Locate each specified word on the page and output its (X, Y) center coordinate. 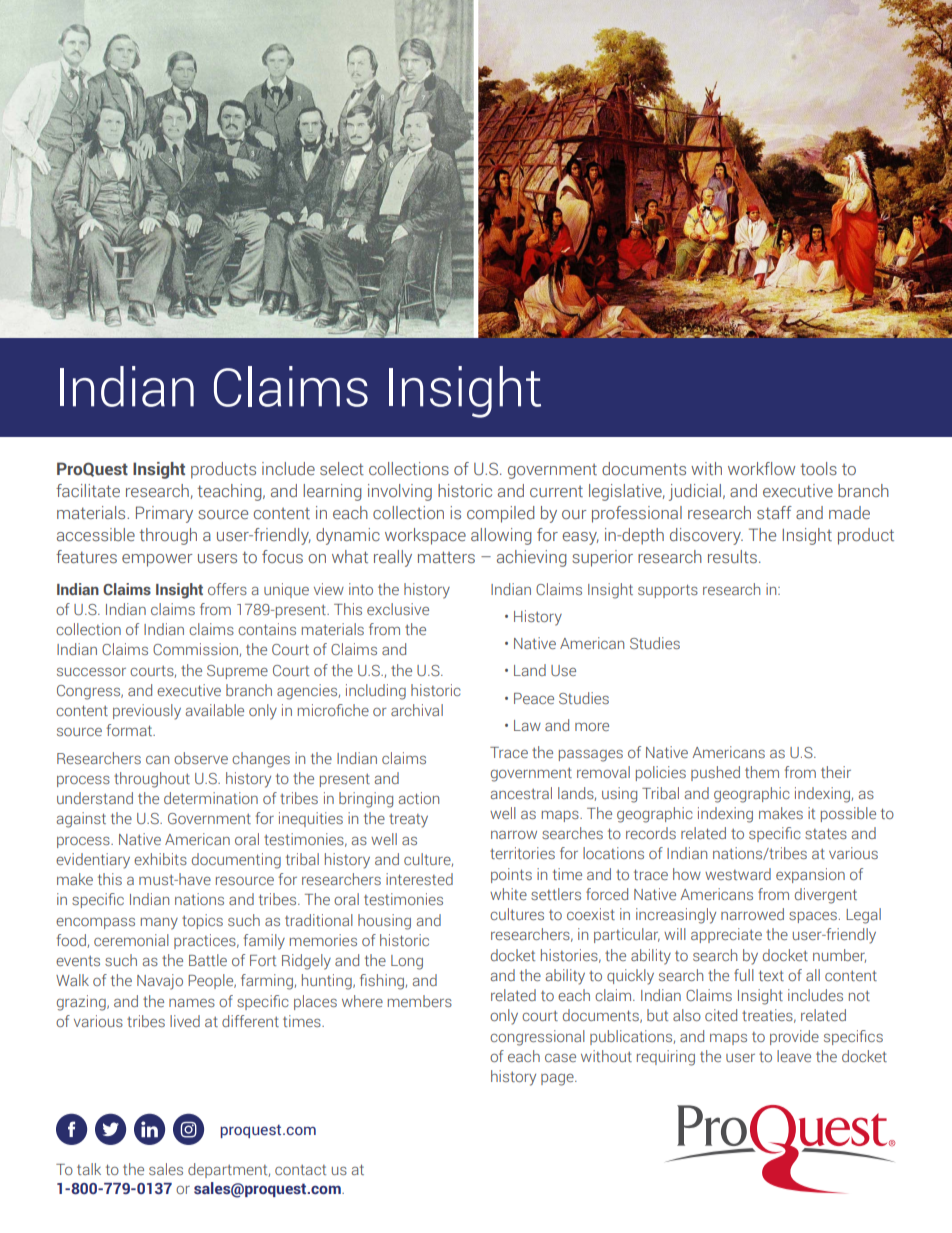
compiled (500, 514)
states (826, 833)
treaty (408, 821)
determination (211, 798)
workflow (761, 468)
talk (89, 1169)
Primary (164, 514)
